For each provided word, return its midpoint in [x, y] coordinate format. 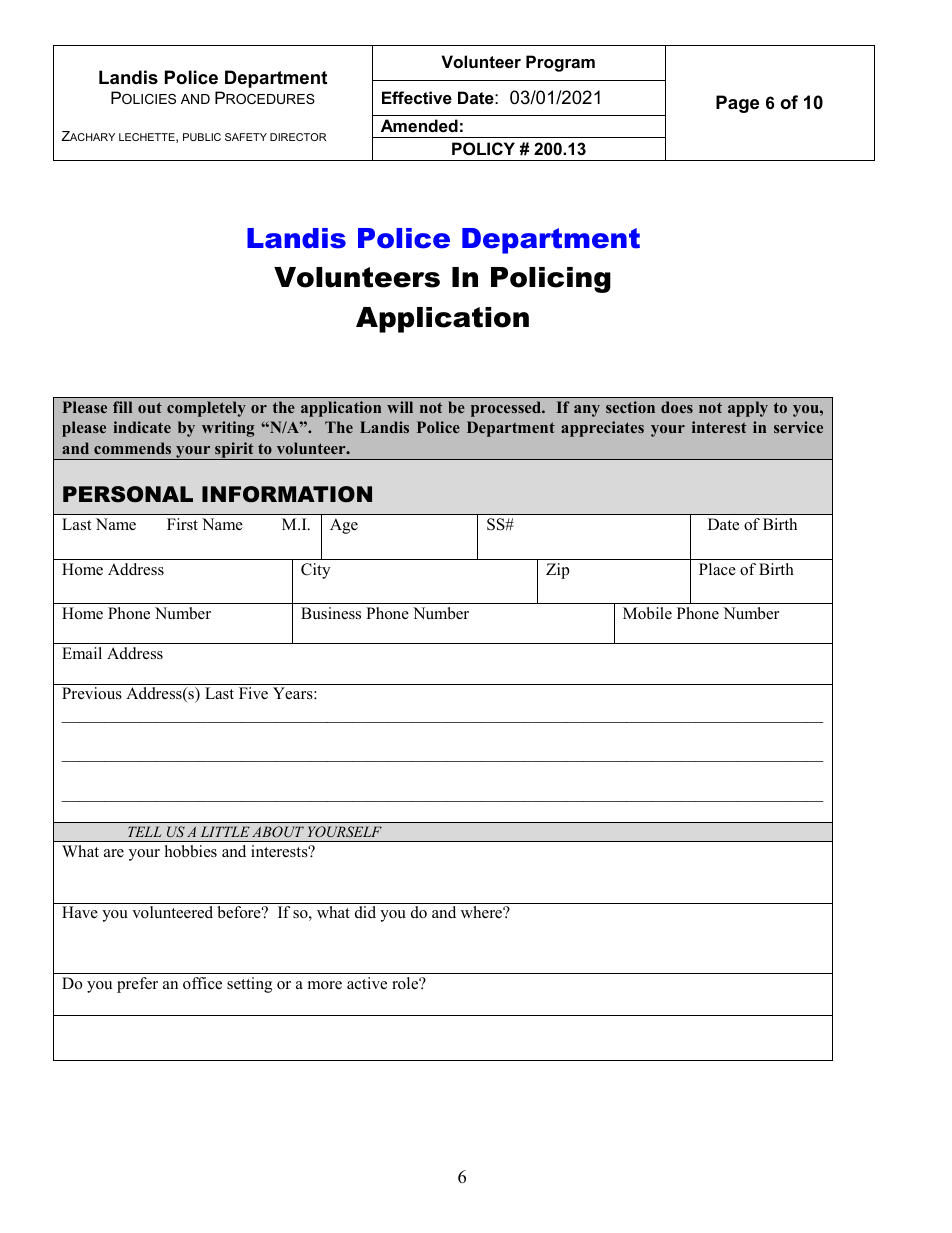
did [365, 912]
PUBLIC [202, 137]
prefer [137, 985]
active [367, 983]
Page [737, 104]
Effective [417, 97]
